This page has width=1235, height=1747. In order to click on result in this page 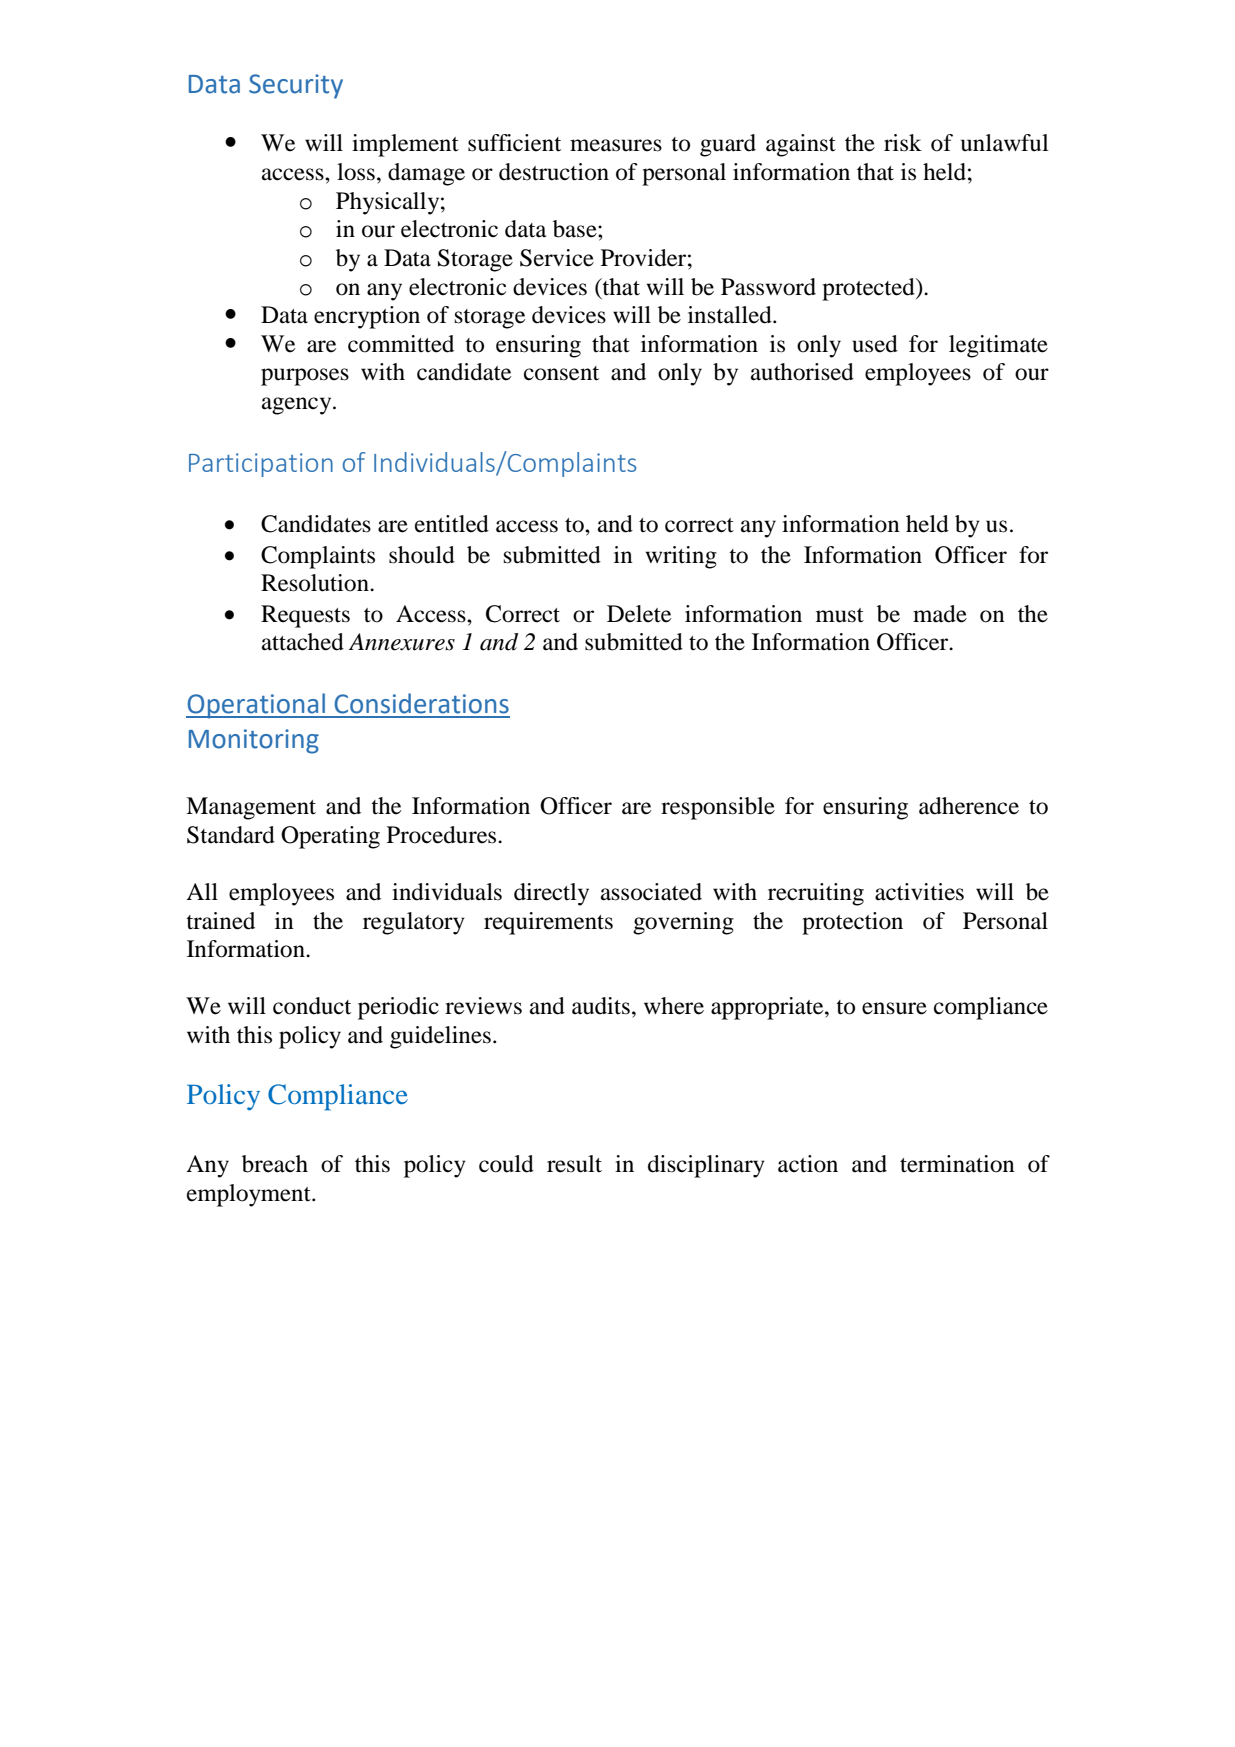, I will do `click(574, 1164)`.
